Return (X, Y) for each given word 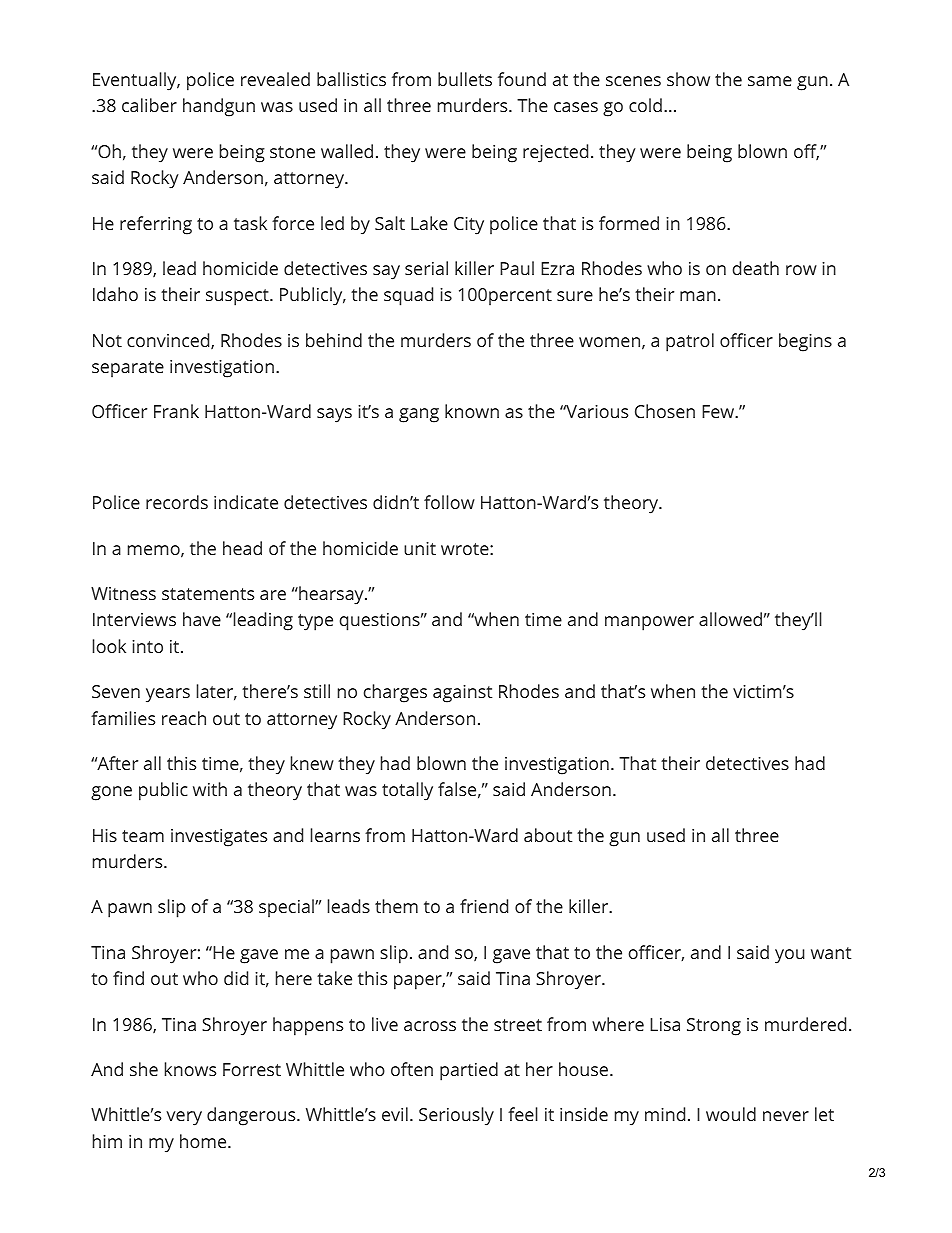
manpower (649, 623)
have (202, 619)
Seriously (456, 1116)
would (731, 1114)
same (770, 81)
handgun (219, 107)
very (184, 1118)
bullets (465, 79)
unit (420, 548)
